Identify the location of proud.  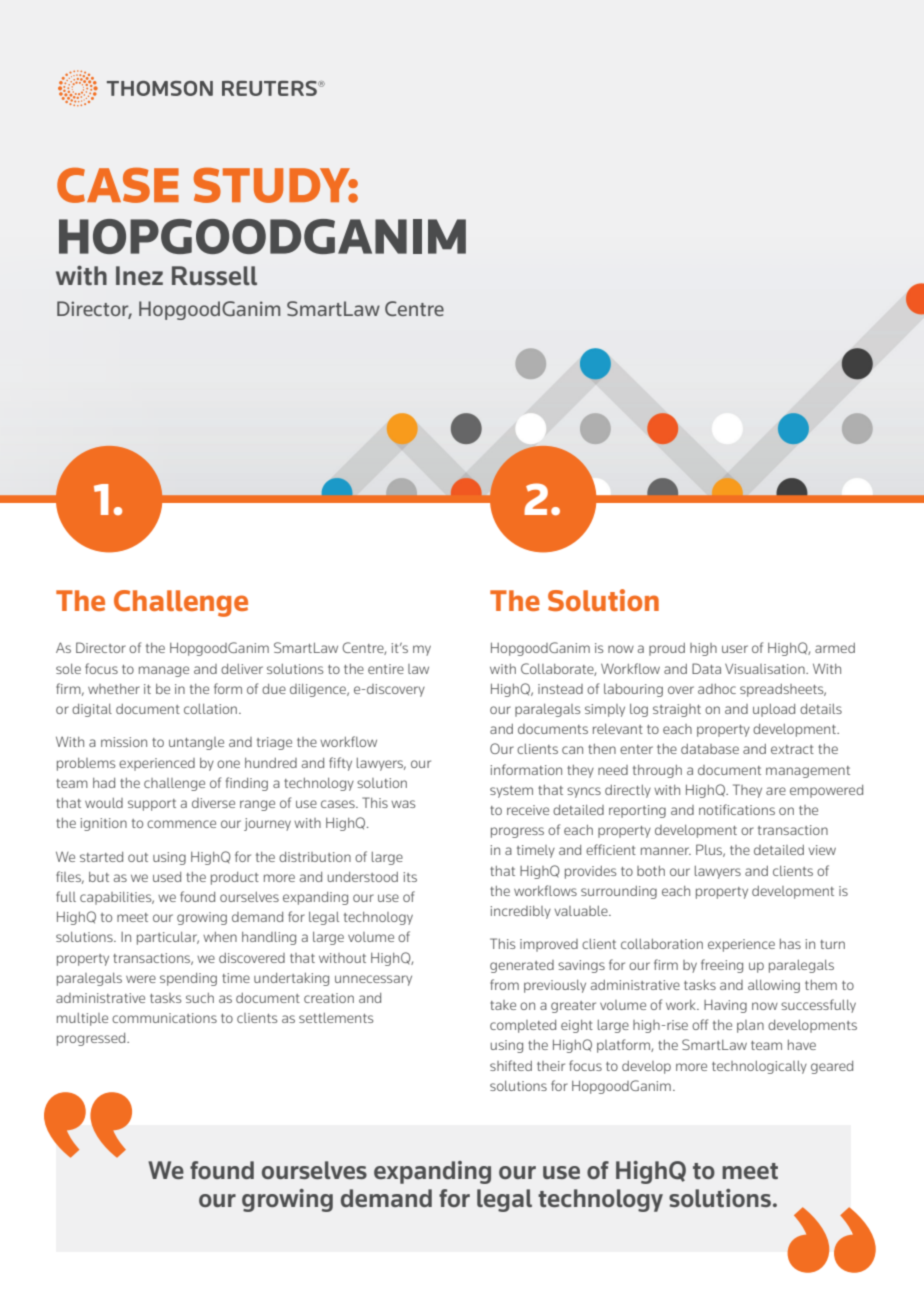
(667, 649).
